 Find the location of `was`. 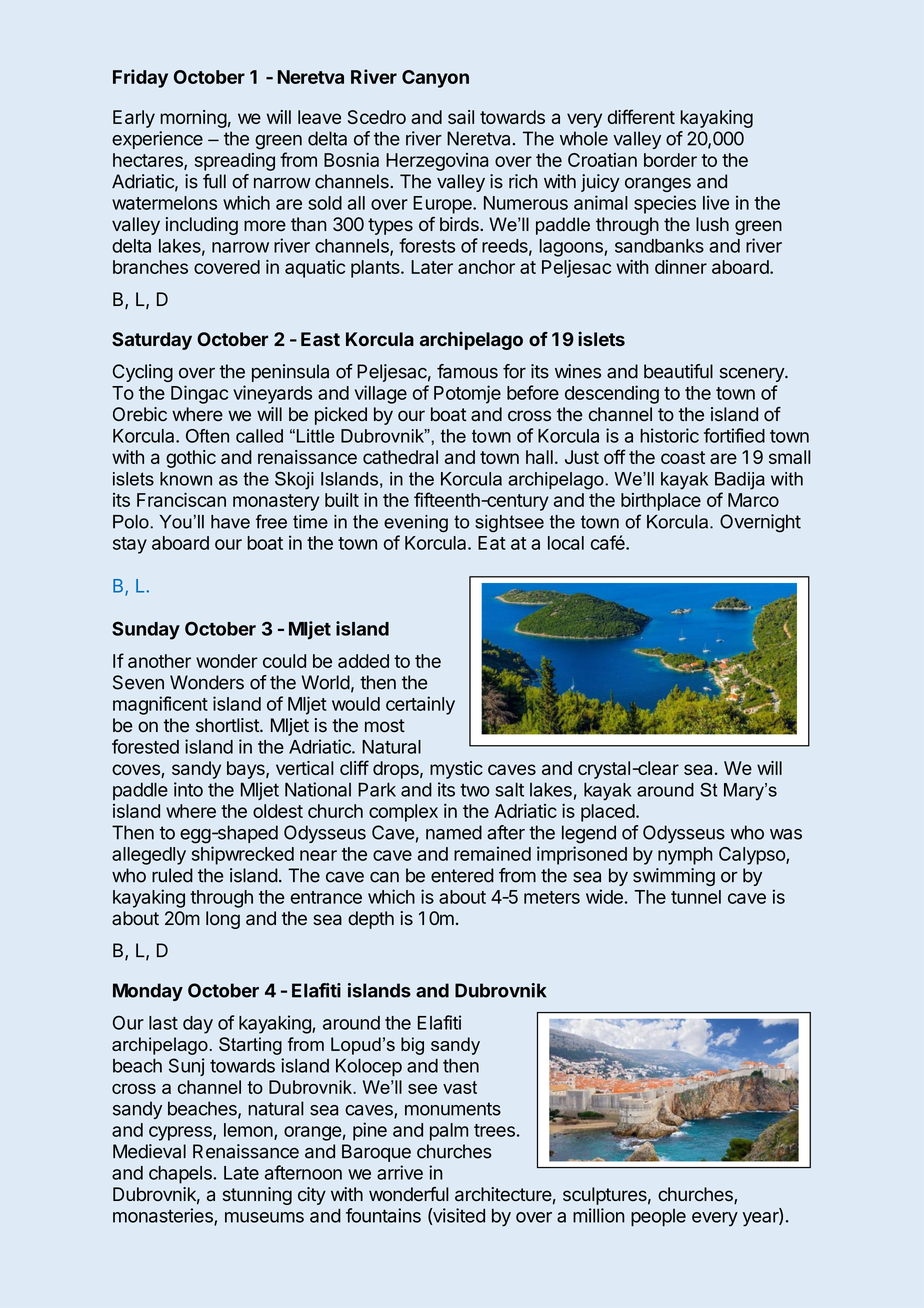

was is located at coordinates (786, 834).
